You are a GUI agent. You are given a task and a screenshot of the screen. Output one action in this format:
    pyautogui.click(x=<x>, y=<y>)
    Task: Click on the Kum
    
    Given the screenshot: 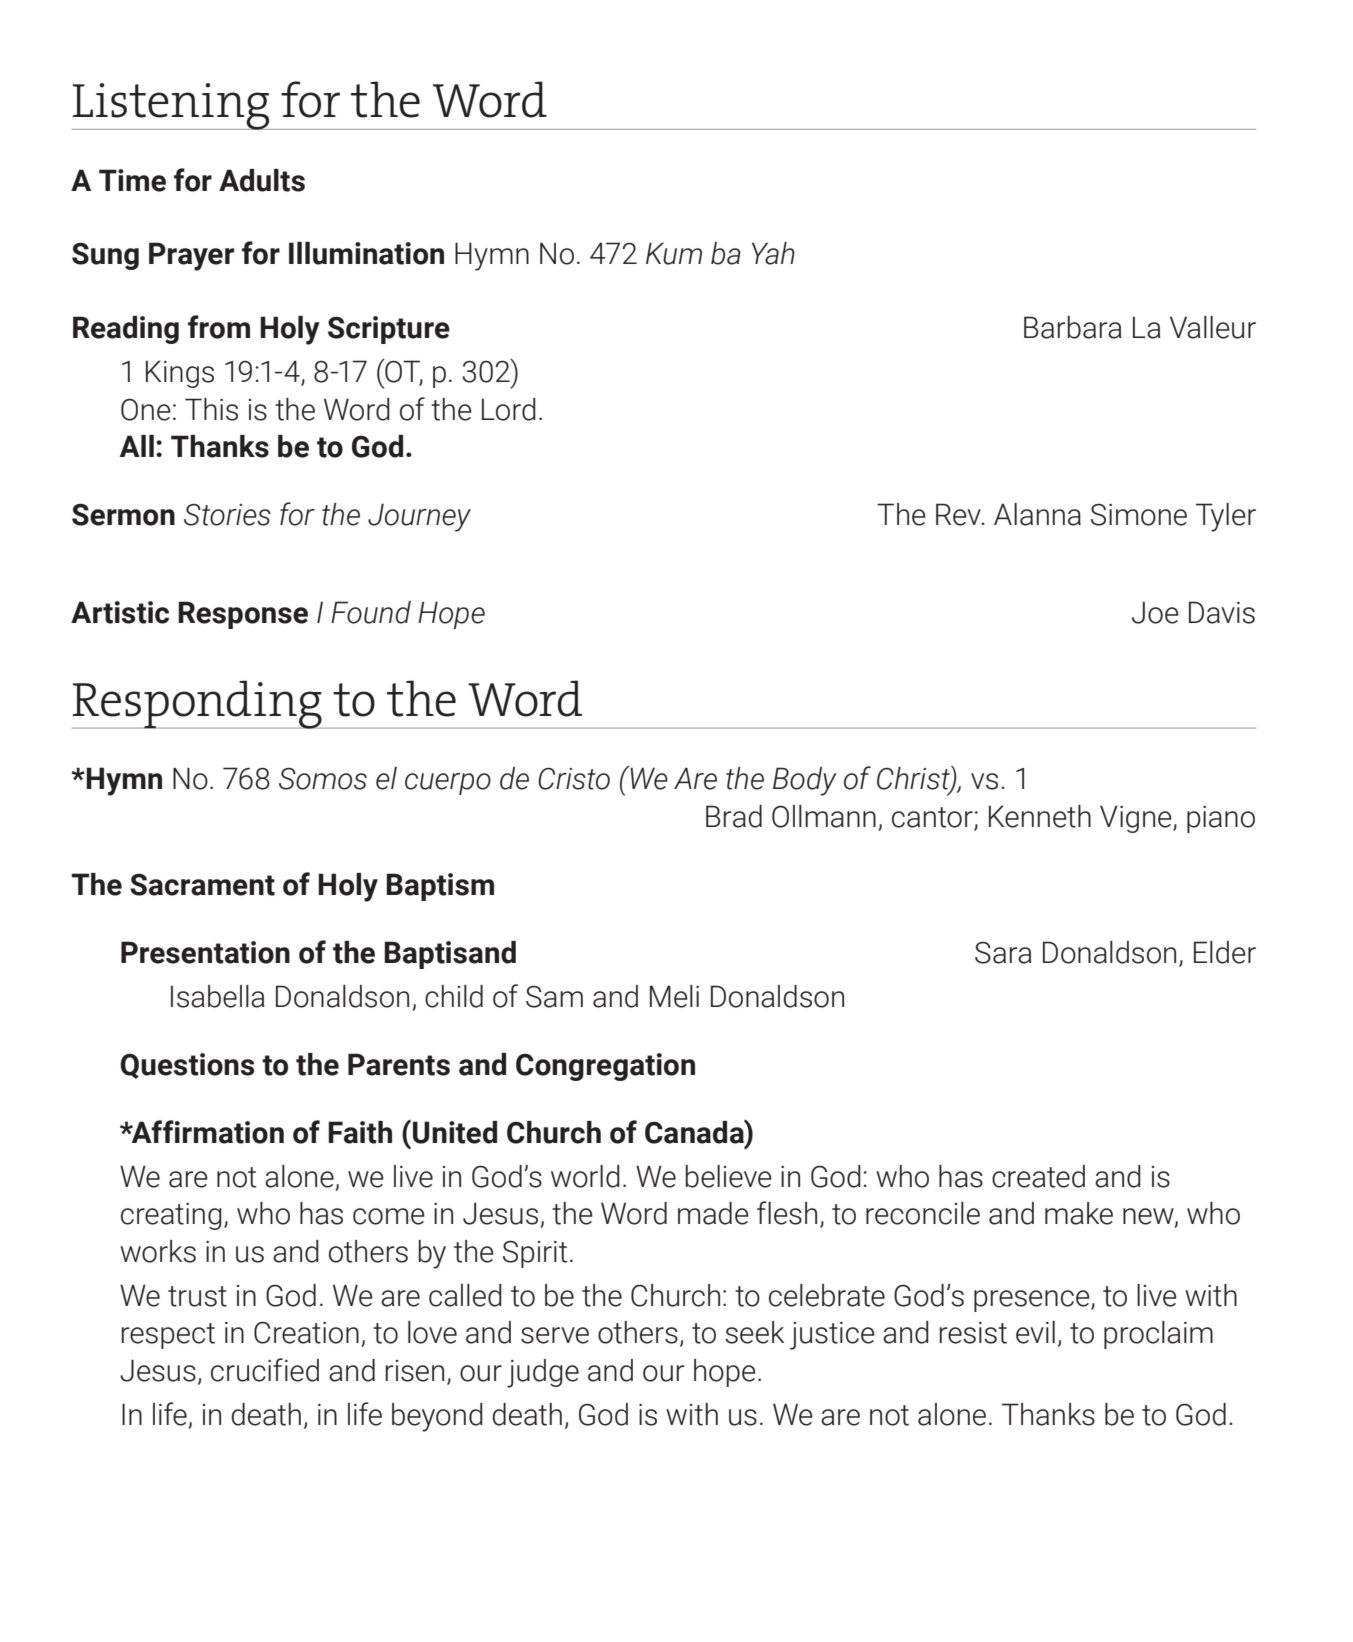 What is the action you would take?
    pyautogui.click(x=674, y=253)
